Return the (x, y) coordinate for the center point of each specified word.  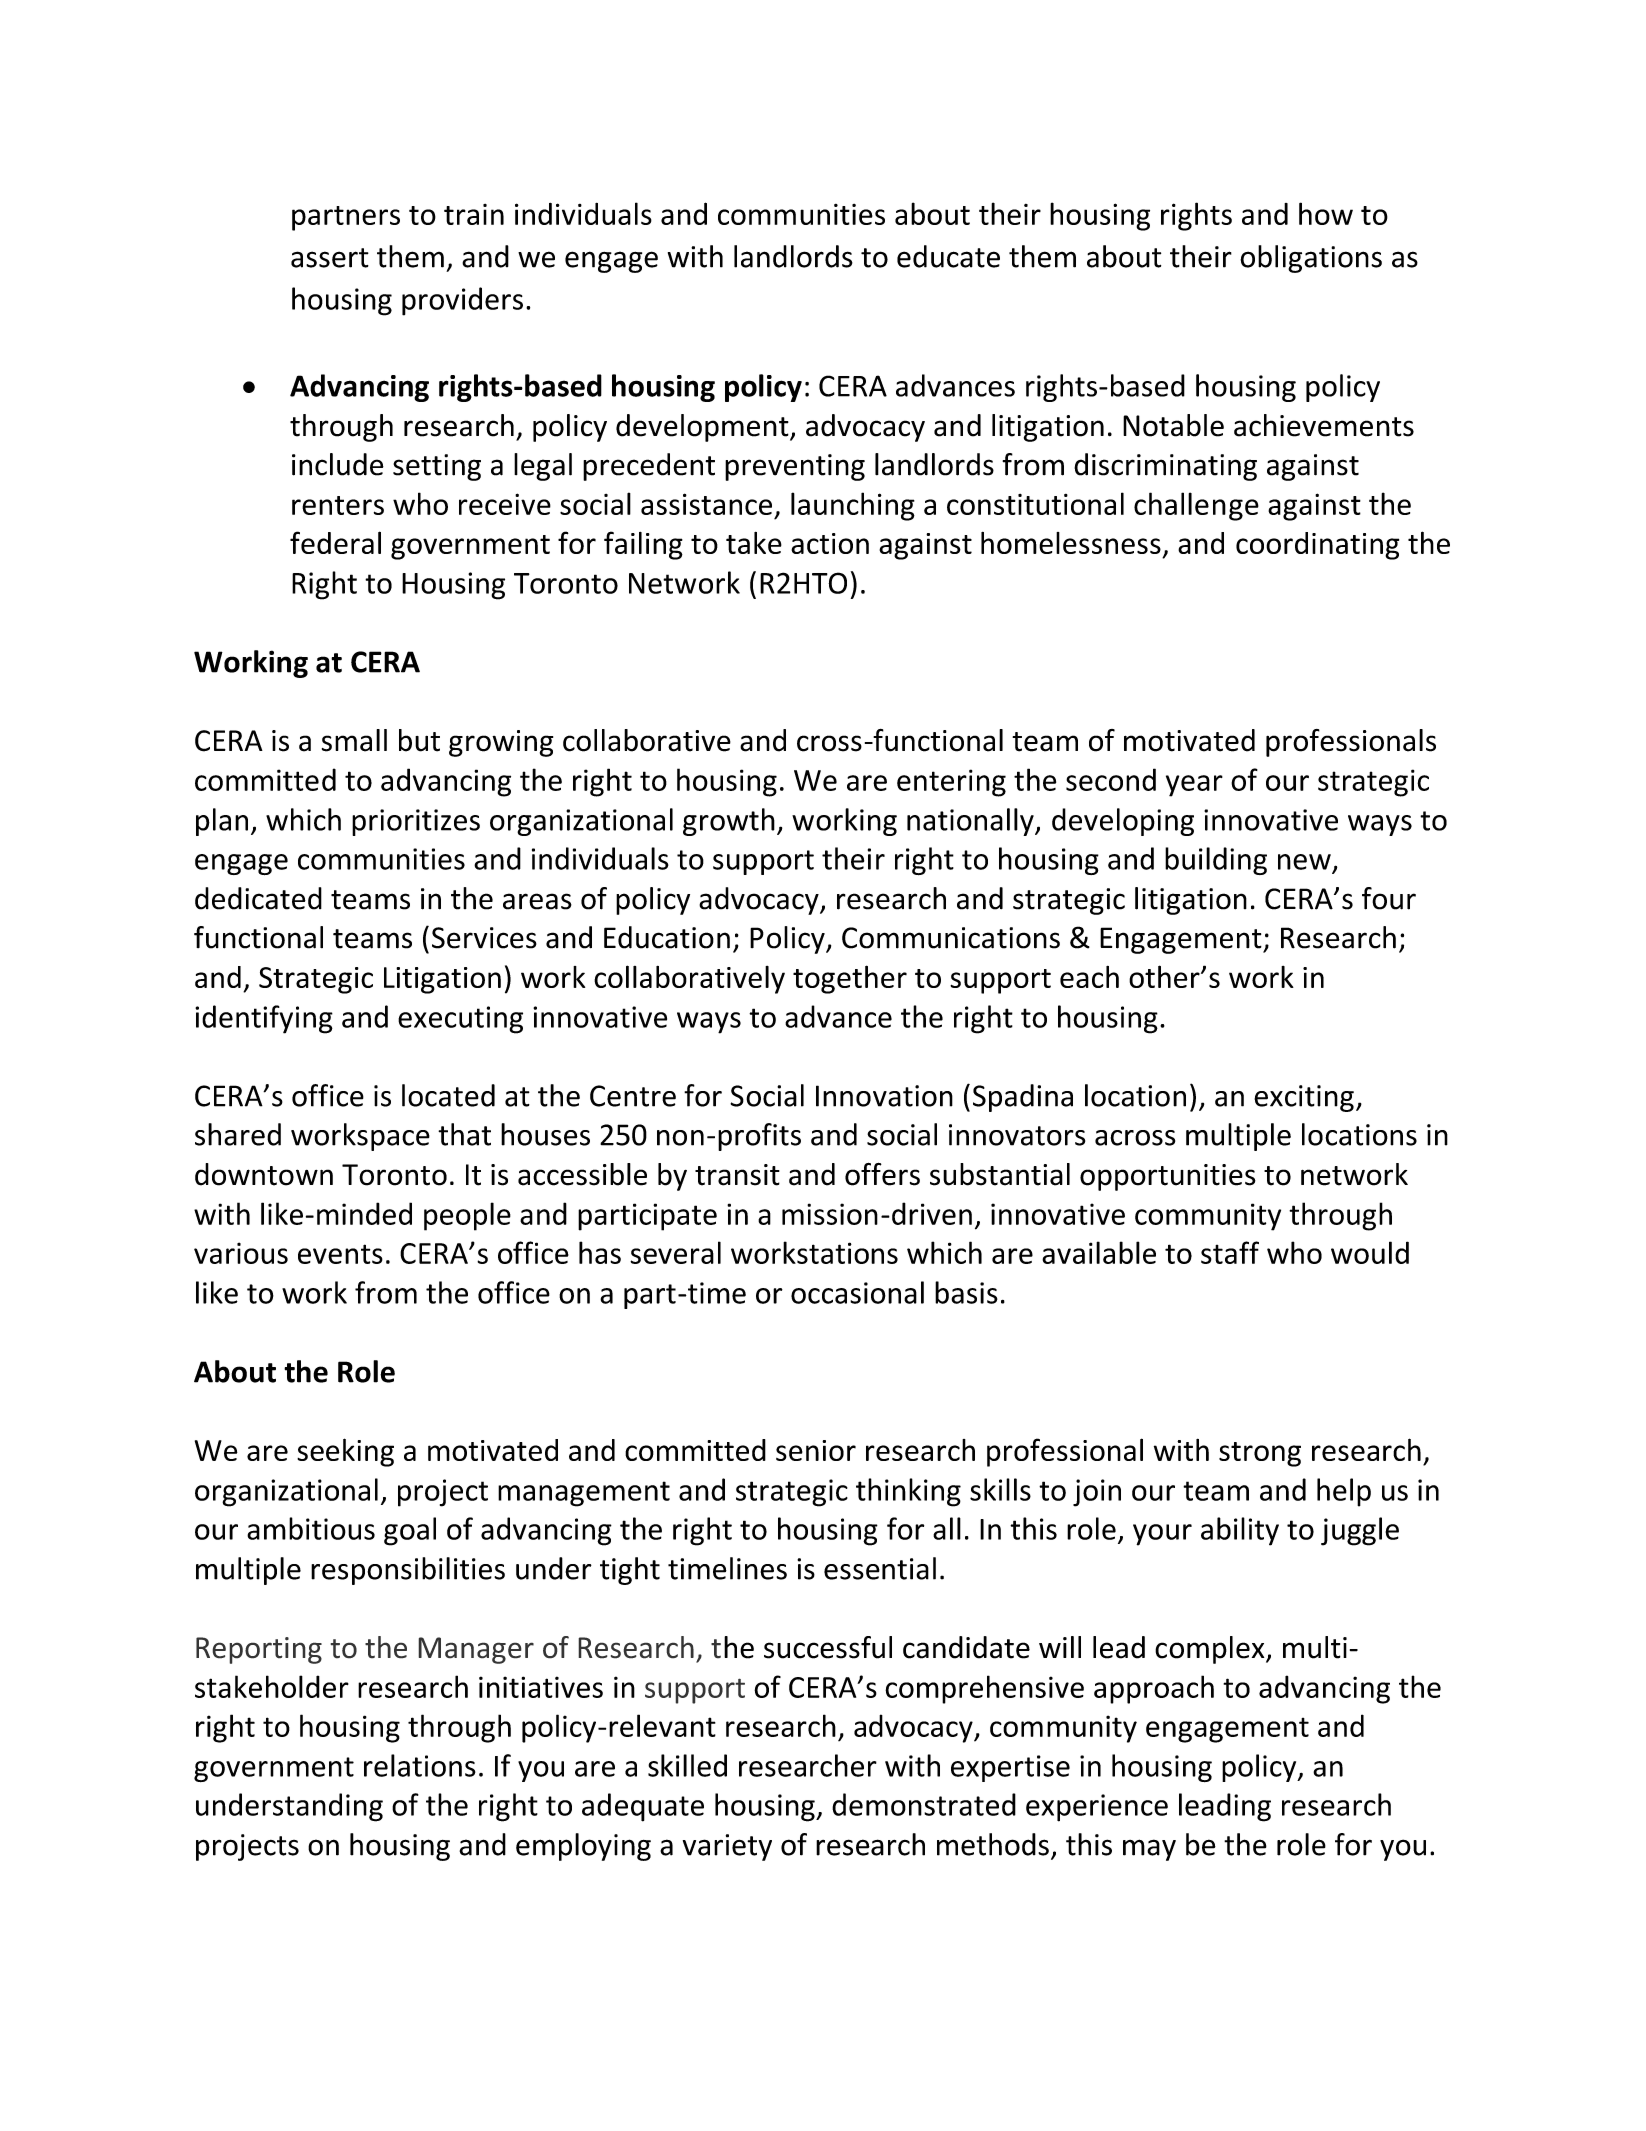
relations (420, 1765)
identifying (264, 1019)
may (1149, 1850)
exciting (1304, 1098)
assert (330, 258)
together (850, 979)
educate (948, 256)
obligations (1311, 259)
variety (727, 1847)
